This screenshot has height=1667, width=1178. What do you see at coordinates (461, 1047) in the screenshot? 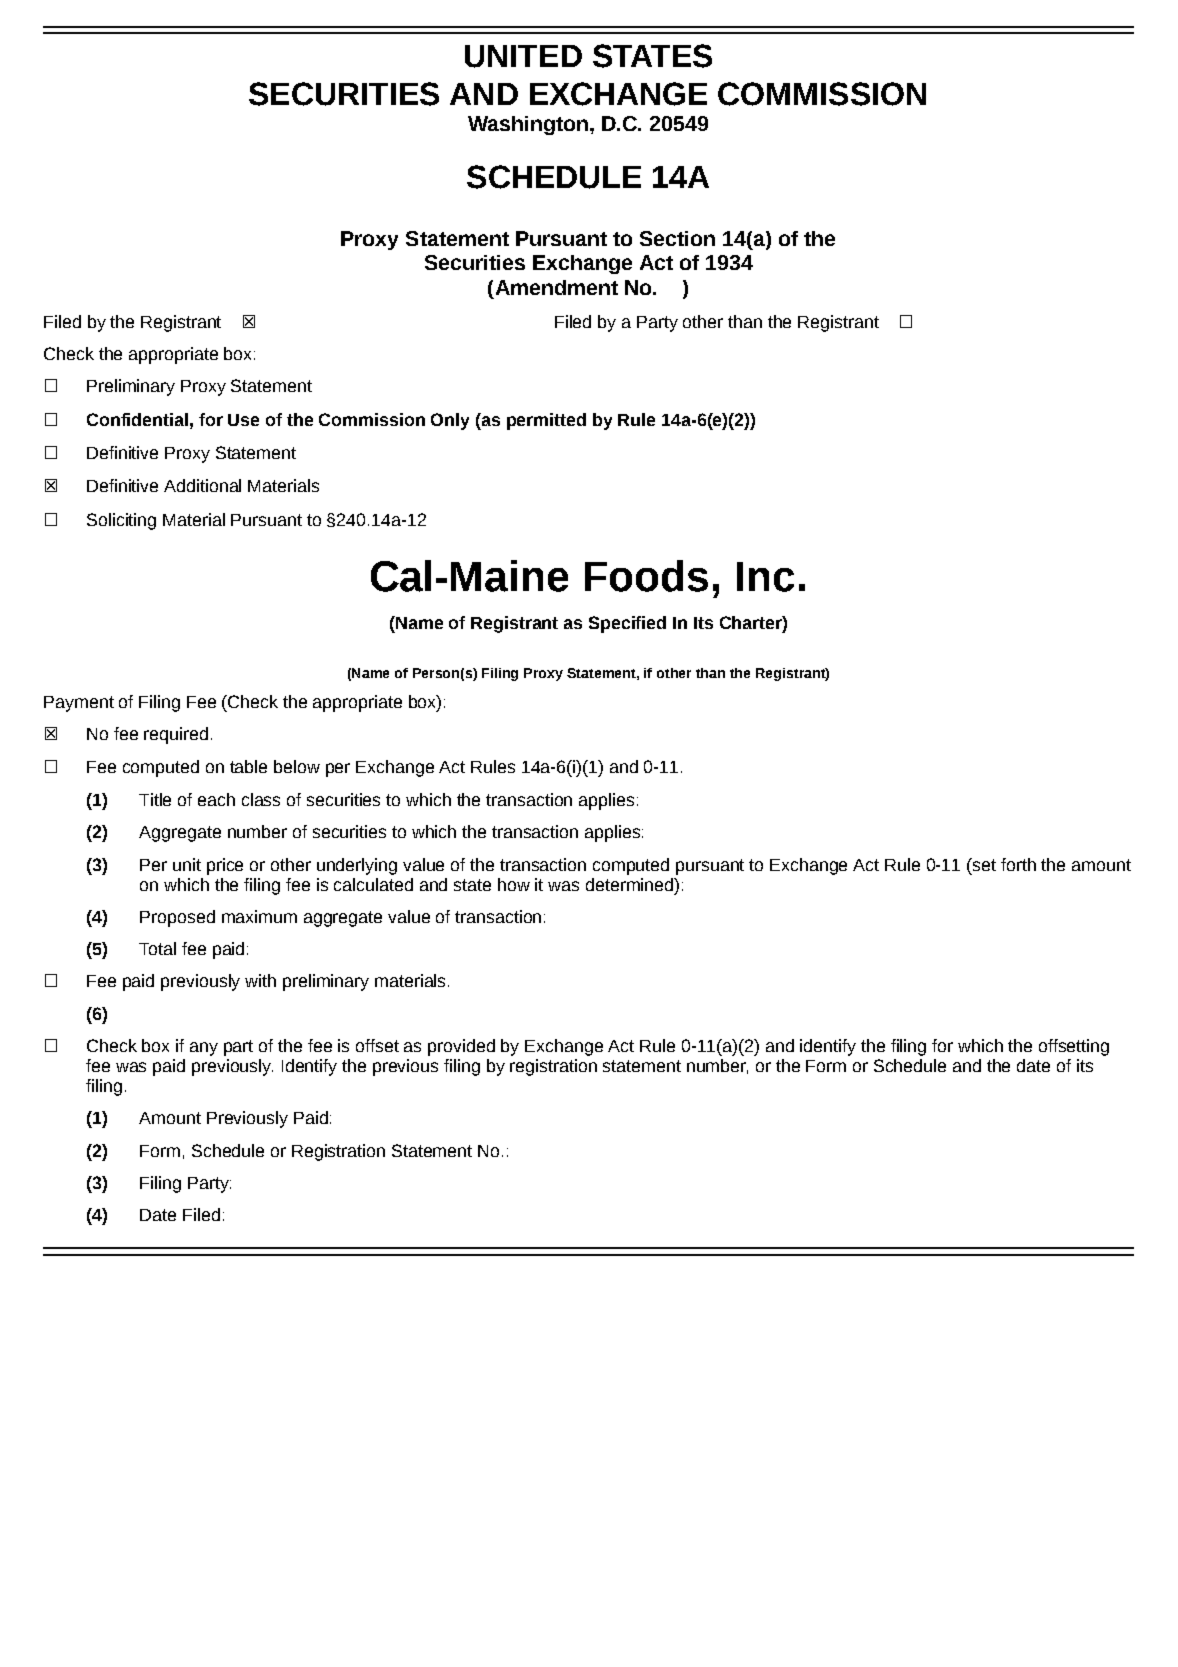
I see `provided` at bounding box center [461, 1047].
